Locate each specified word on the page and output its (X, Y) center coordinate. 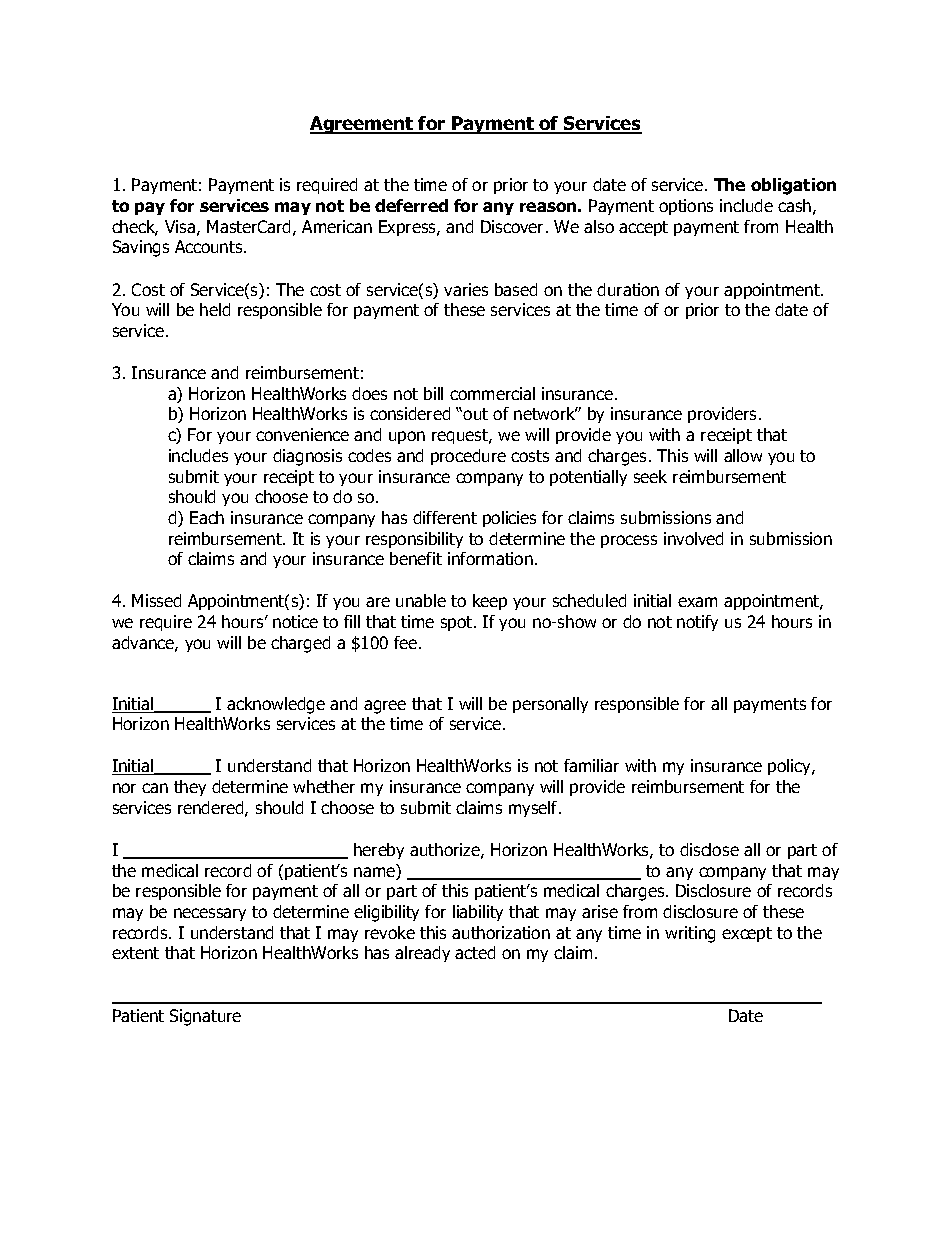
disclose (709, 849)
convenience (302, 434)
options (686, 207)
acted (475, 952)
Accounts (210, 246)
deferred (411, 205)
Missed (156, 600)
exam (697, 602)
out (475, 414)
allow (743, 455)
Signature (205, 1017)
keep (490, 602)
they (190, 788)
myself (534, 809)
